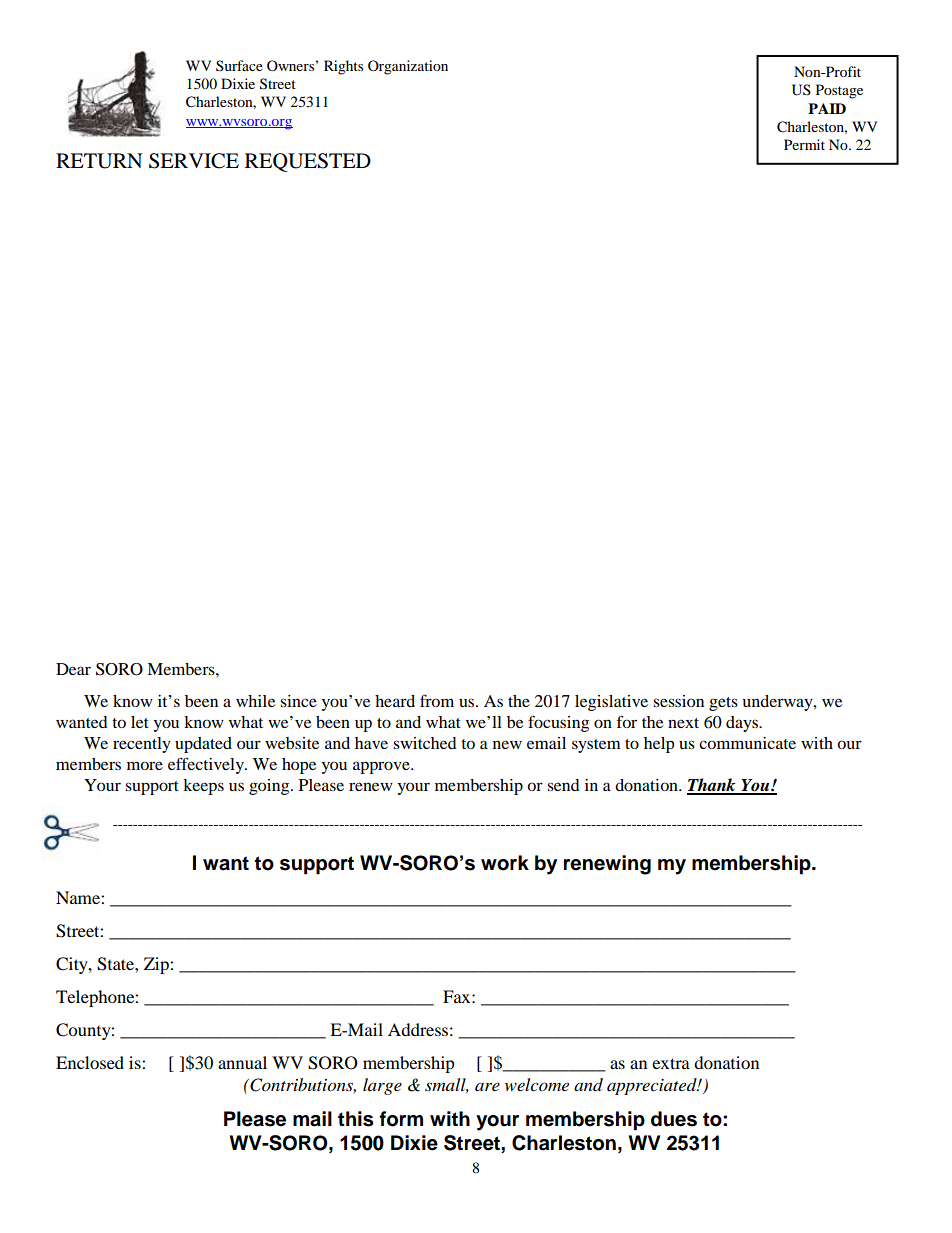  I want to click on are, so click(487, 1086).
